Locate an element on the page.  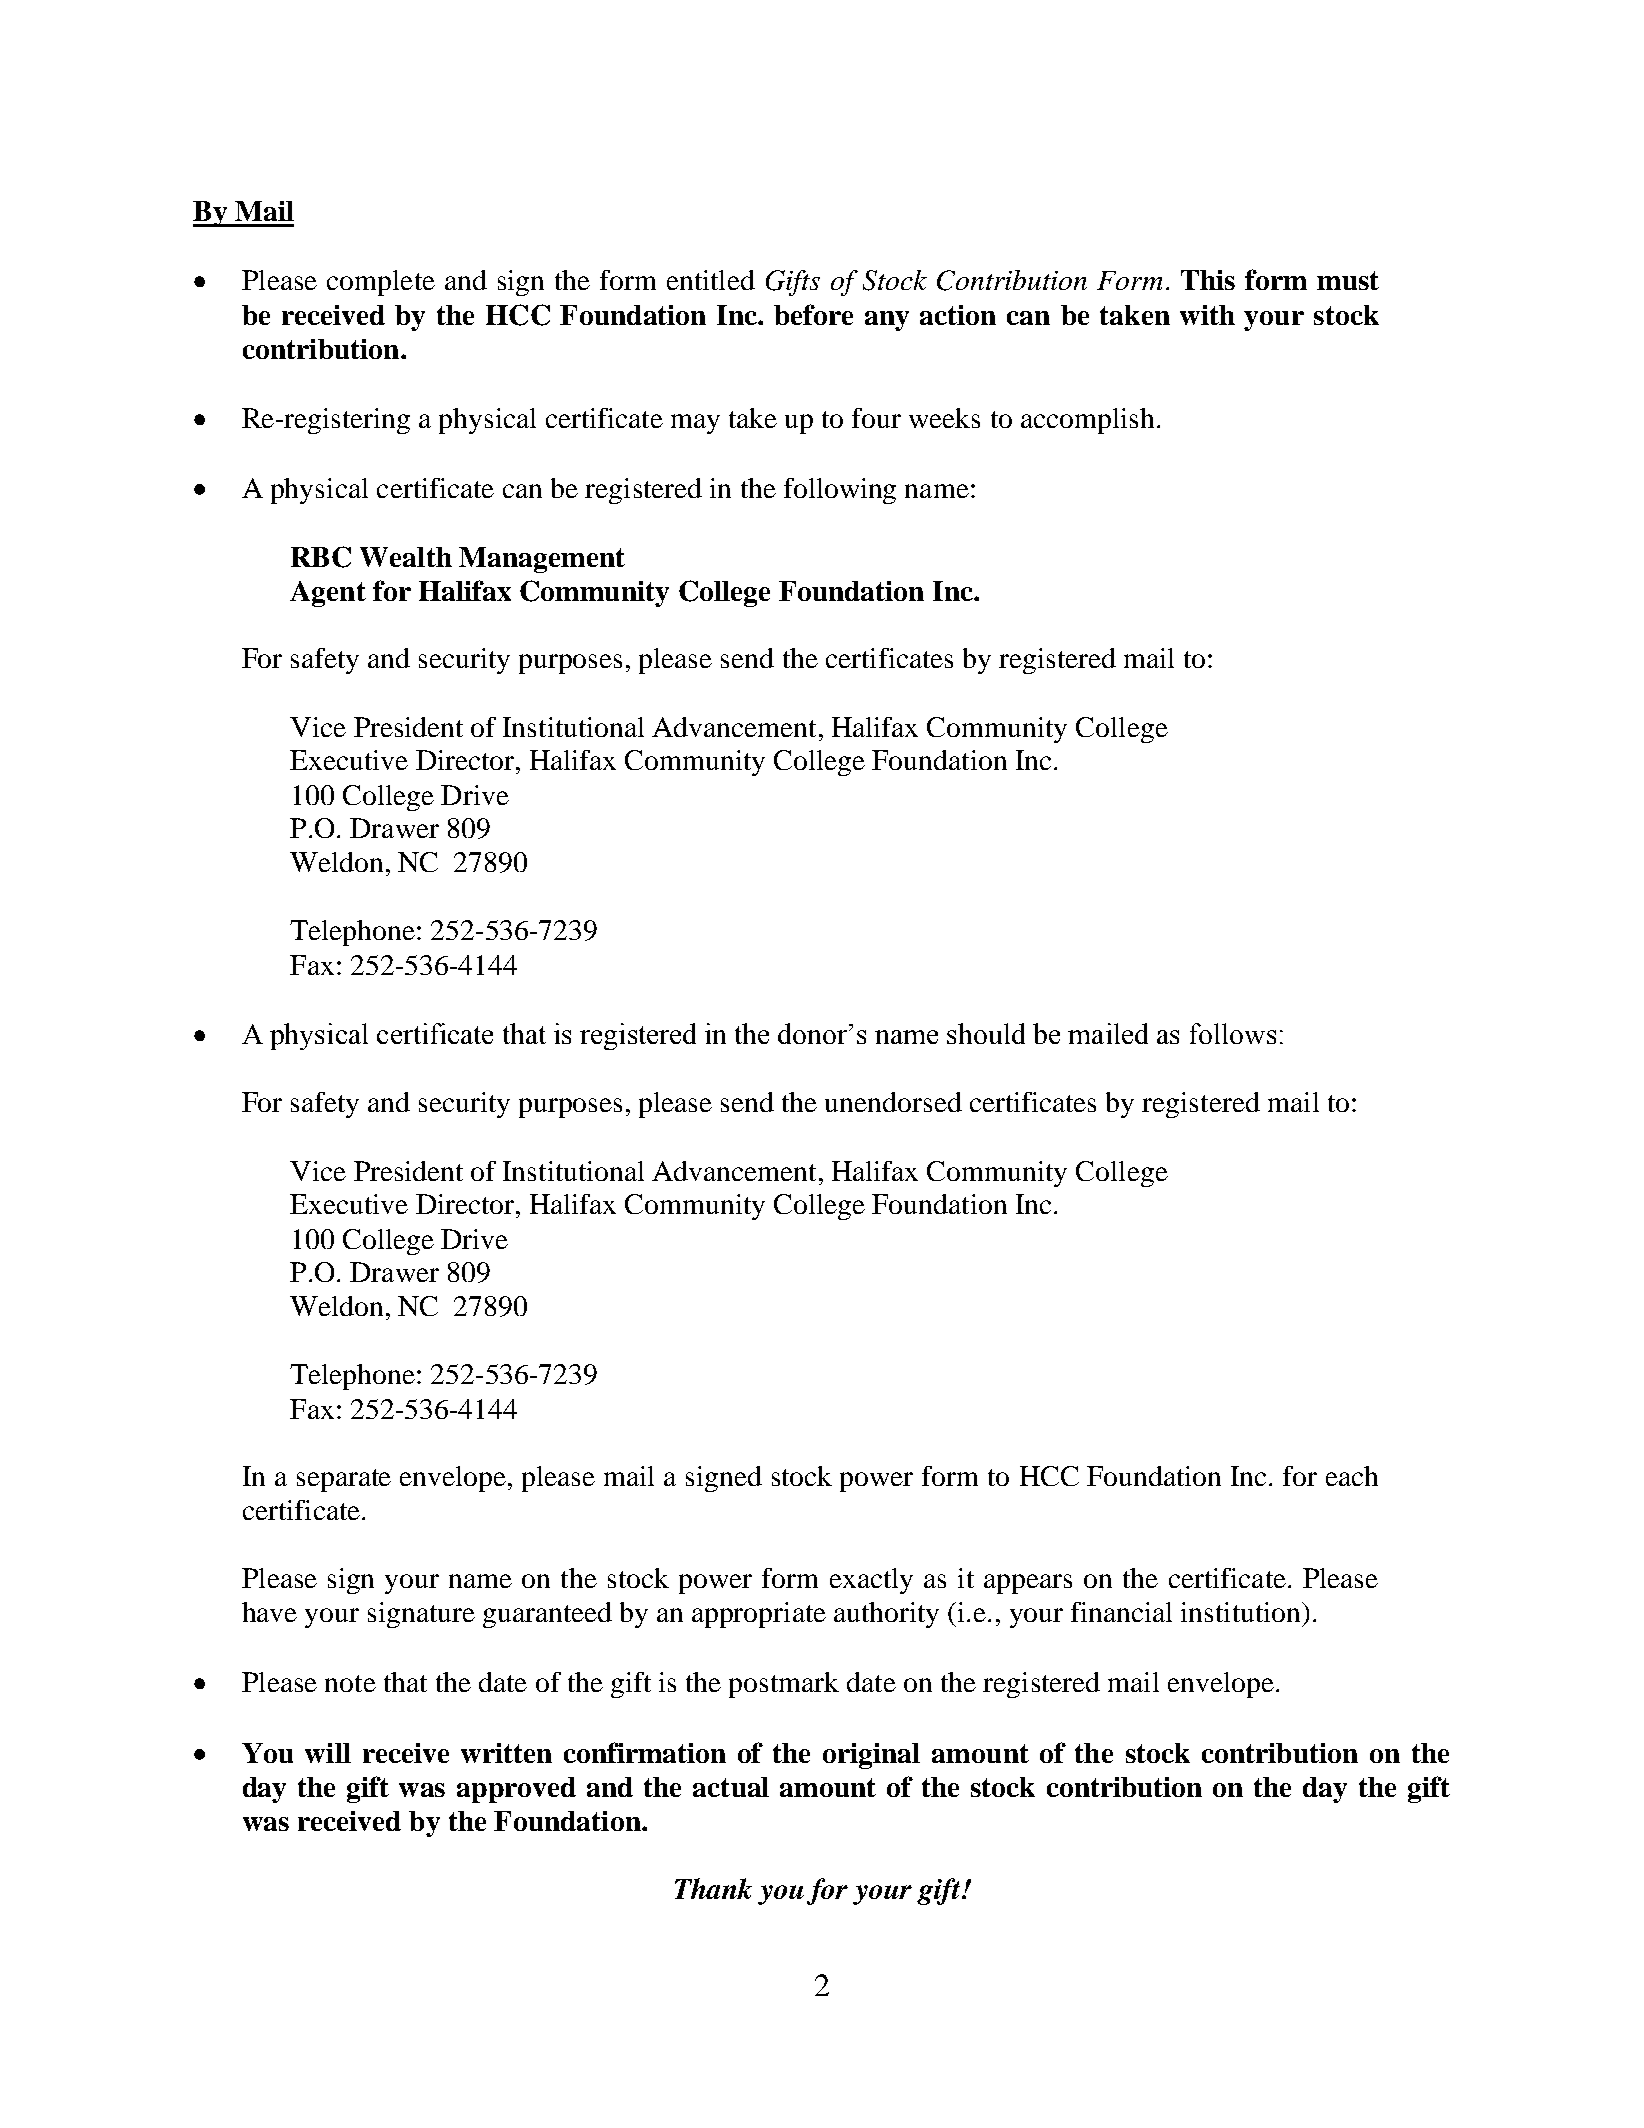
should is located at coordinates (986, 1033).
